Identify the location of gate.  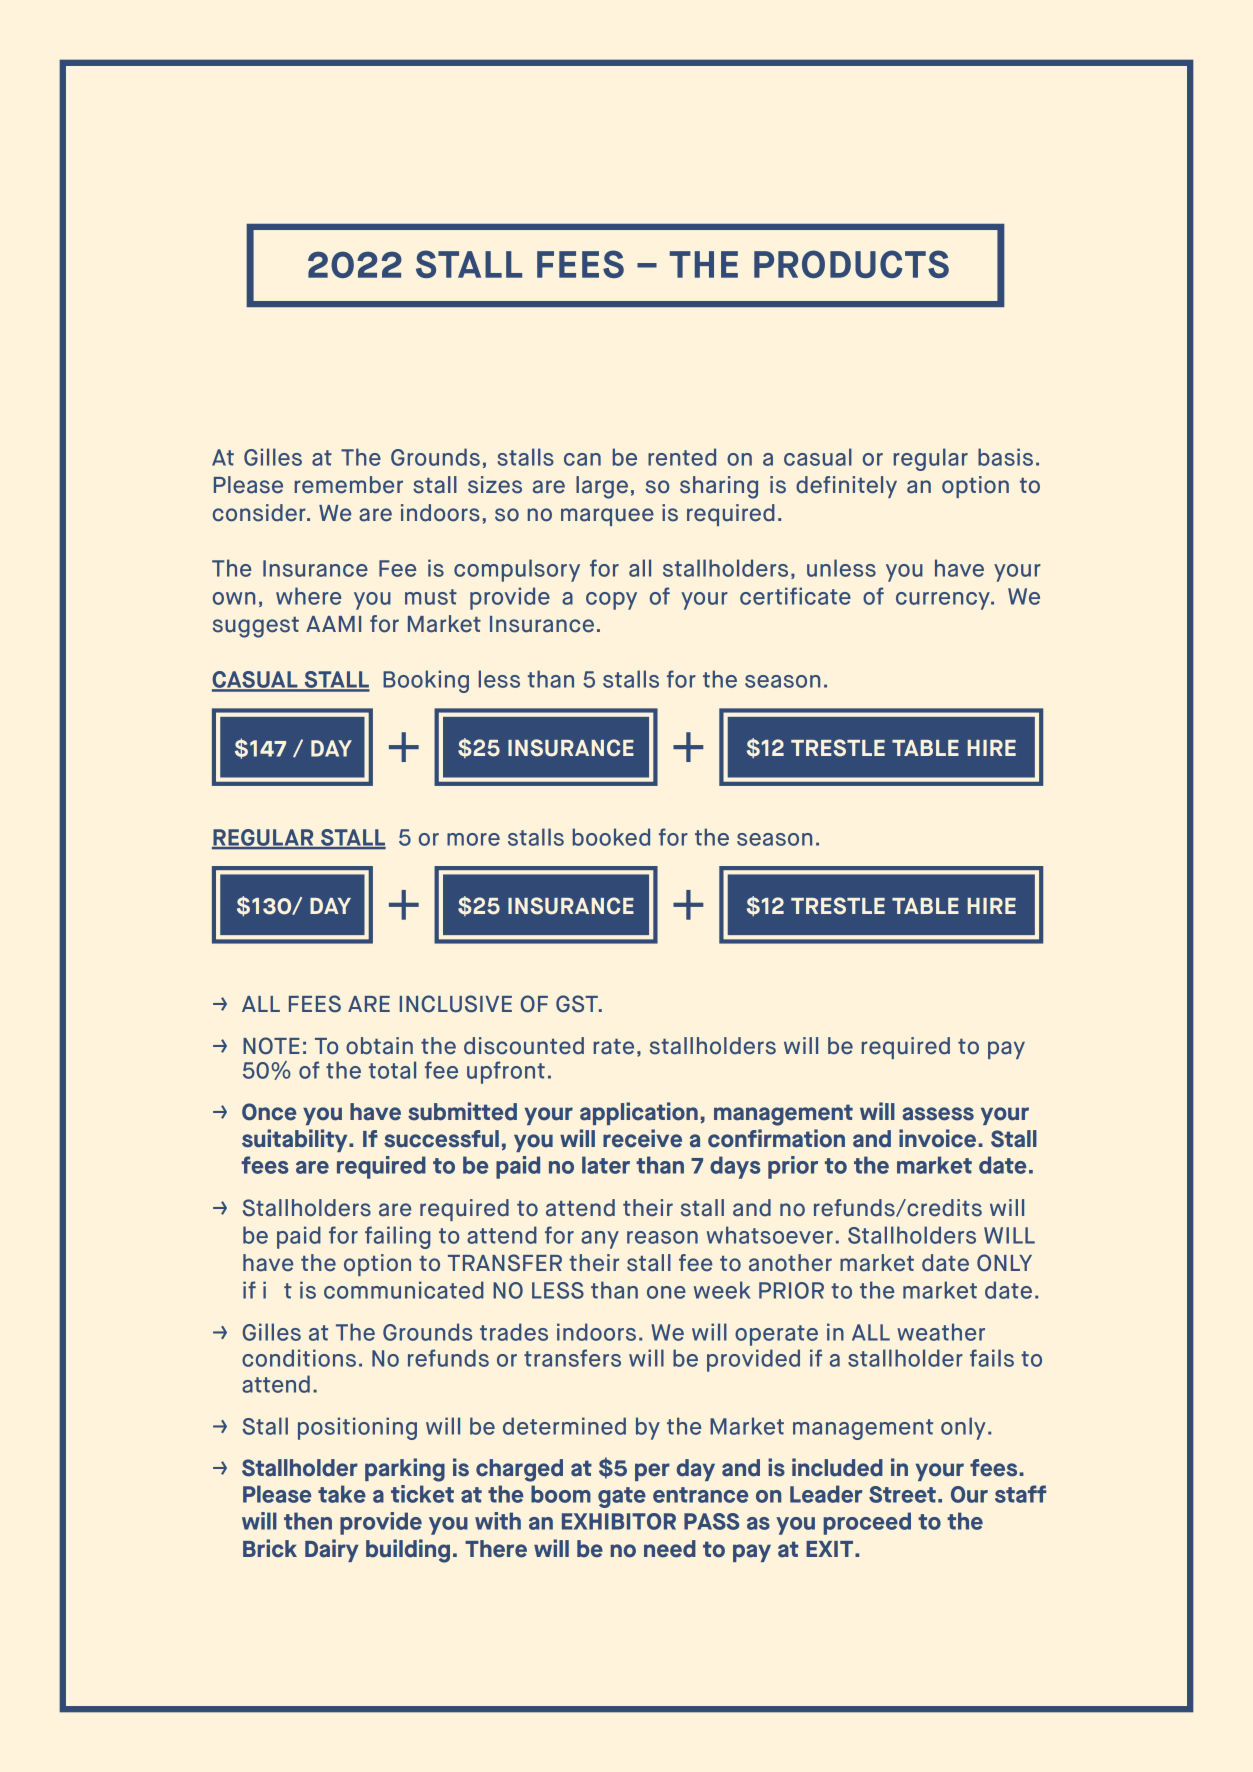
(622, 1497).
